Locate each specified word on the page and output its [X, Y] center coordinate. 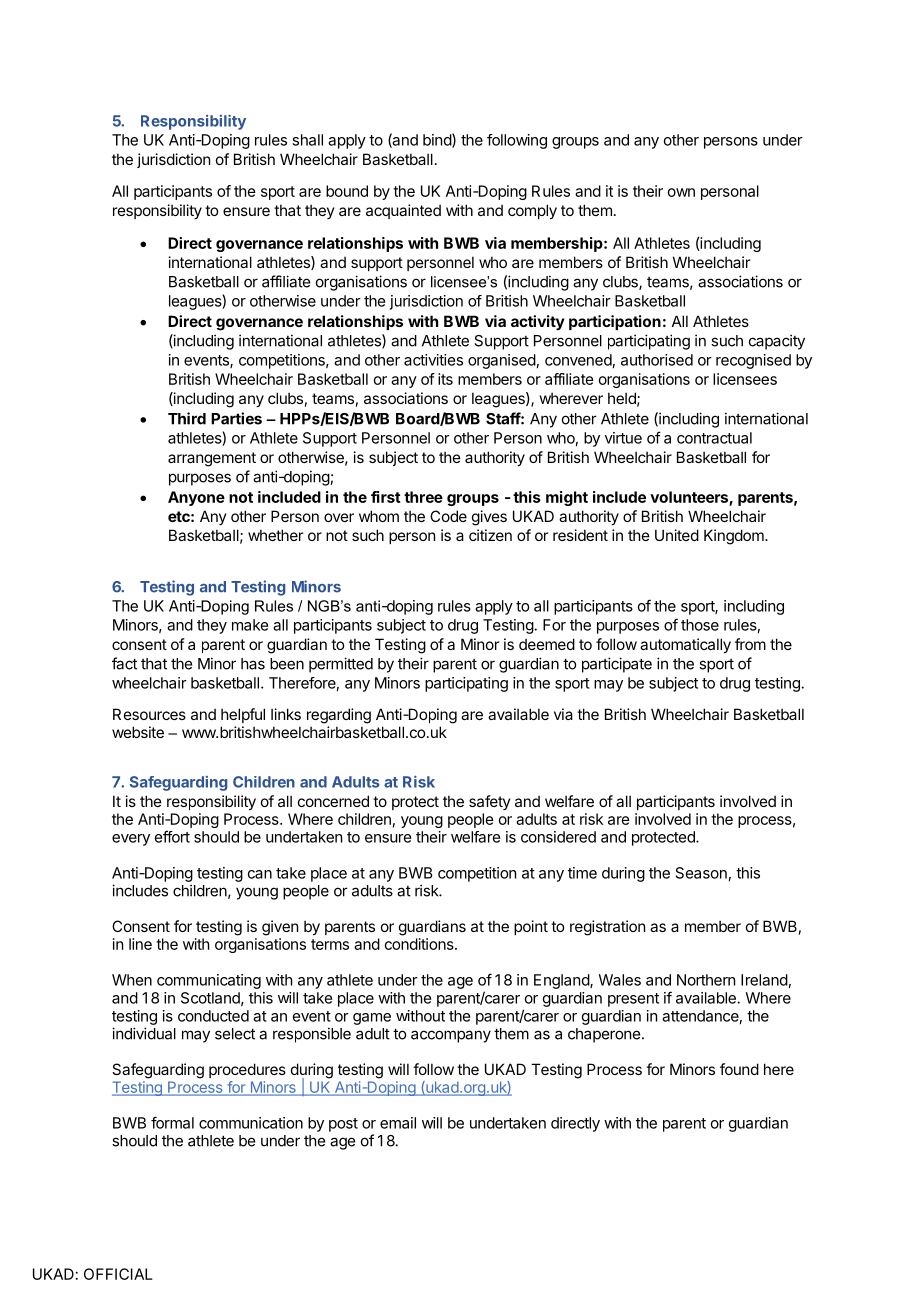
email [398, 1123]
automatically [685, 645]
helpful [243, 715]
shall [307, 140]
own [681, 192]
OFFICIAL [118, 1274]
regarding [339, 716]
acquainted [403, 211]
